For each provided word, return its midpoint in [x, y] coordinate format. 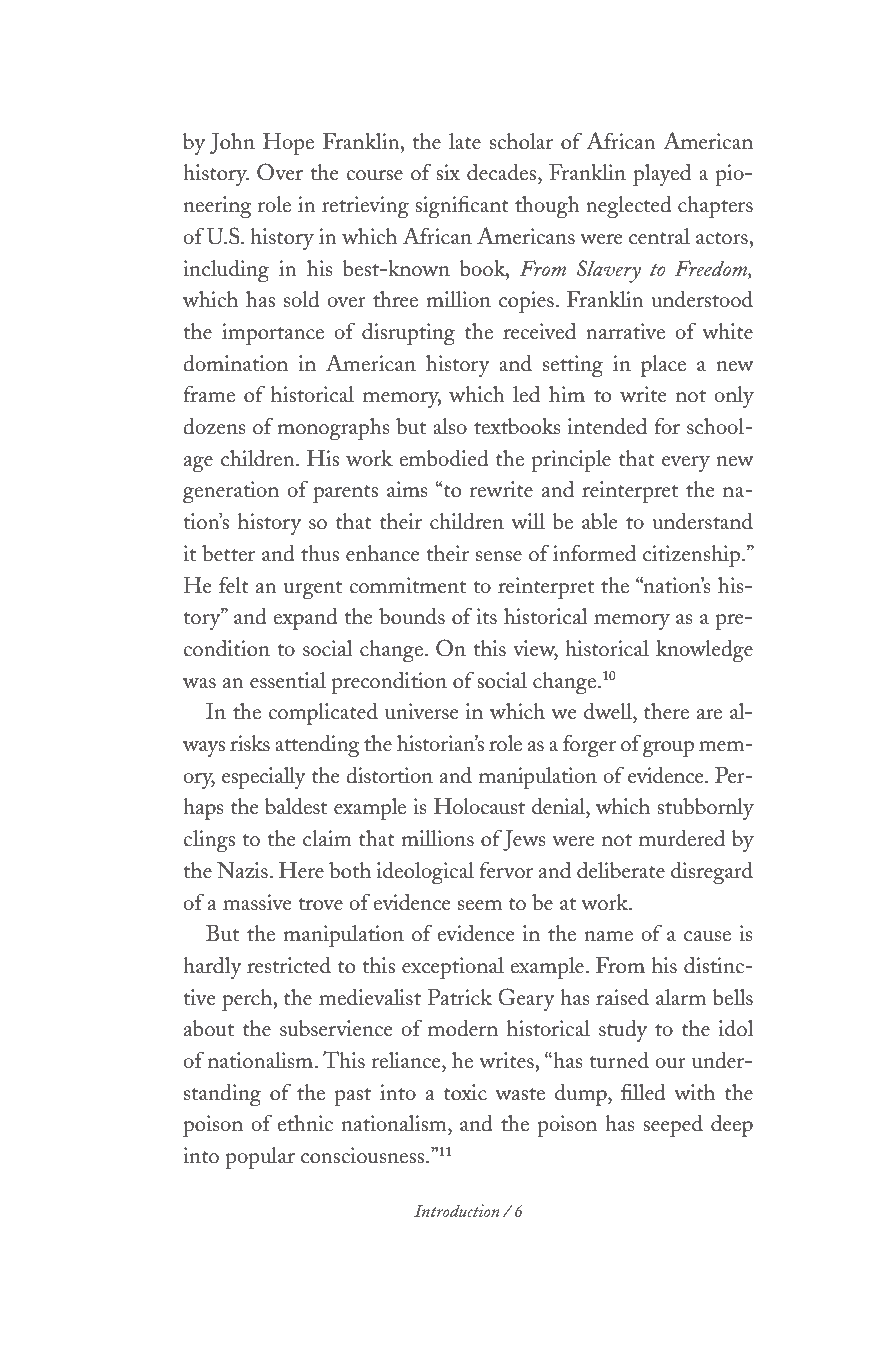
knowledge [704, 650]
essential [288, 680]
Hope [288, 144]
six [448, 172]
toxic [465, 1092]
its [486, 616]
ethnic [305, 1123]
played [662, 175]
